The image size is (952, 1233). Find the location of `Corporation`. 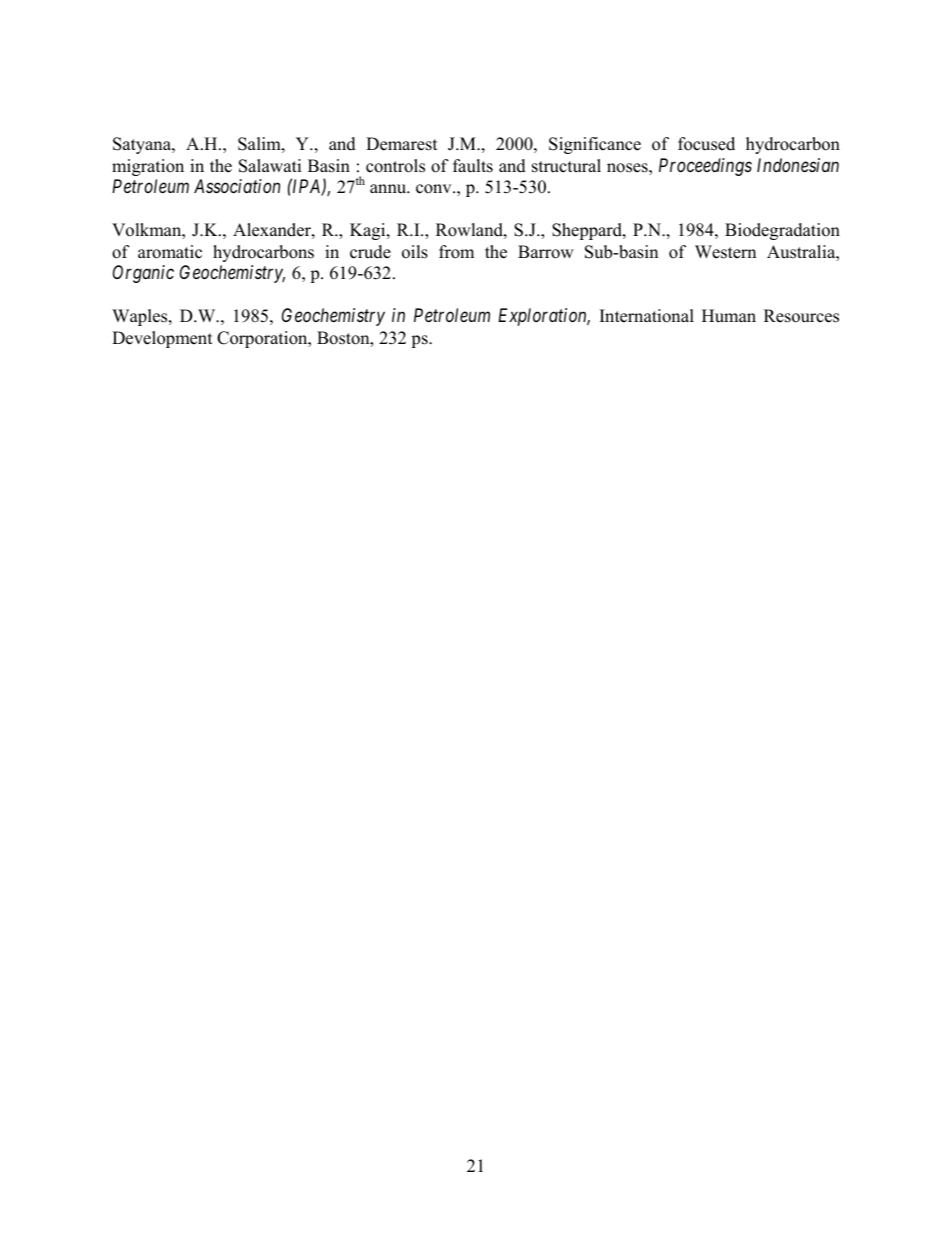

Corporation is located at coordinates (263, 339).
